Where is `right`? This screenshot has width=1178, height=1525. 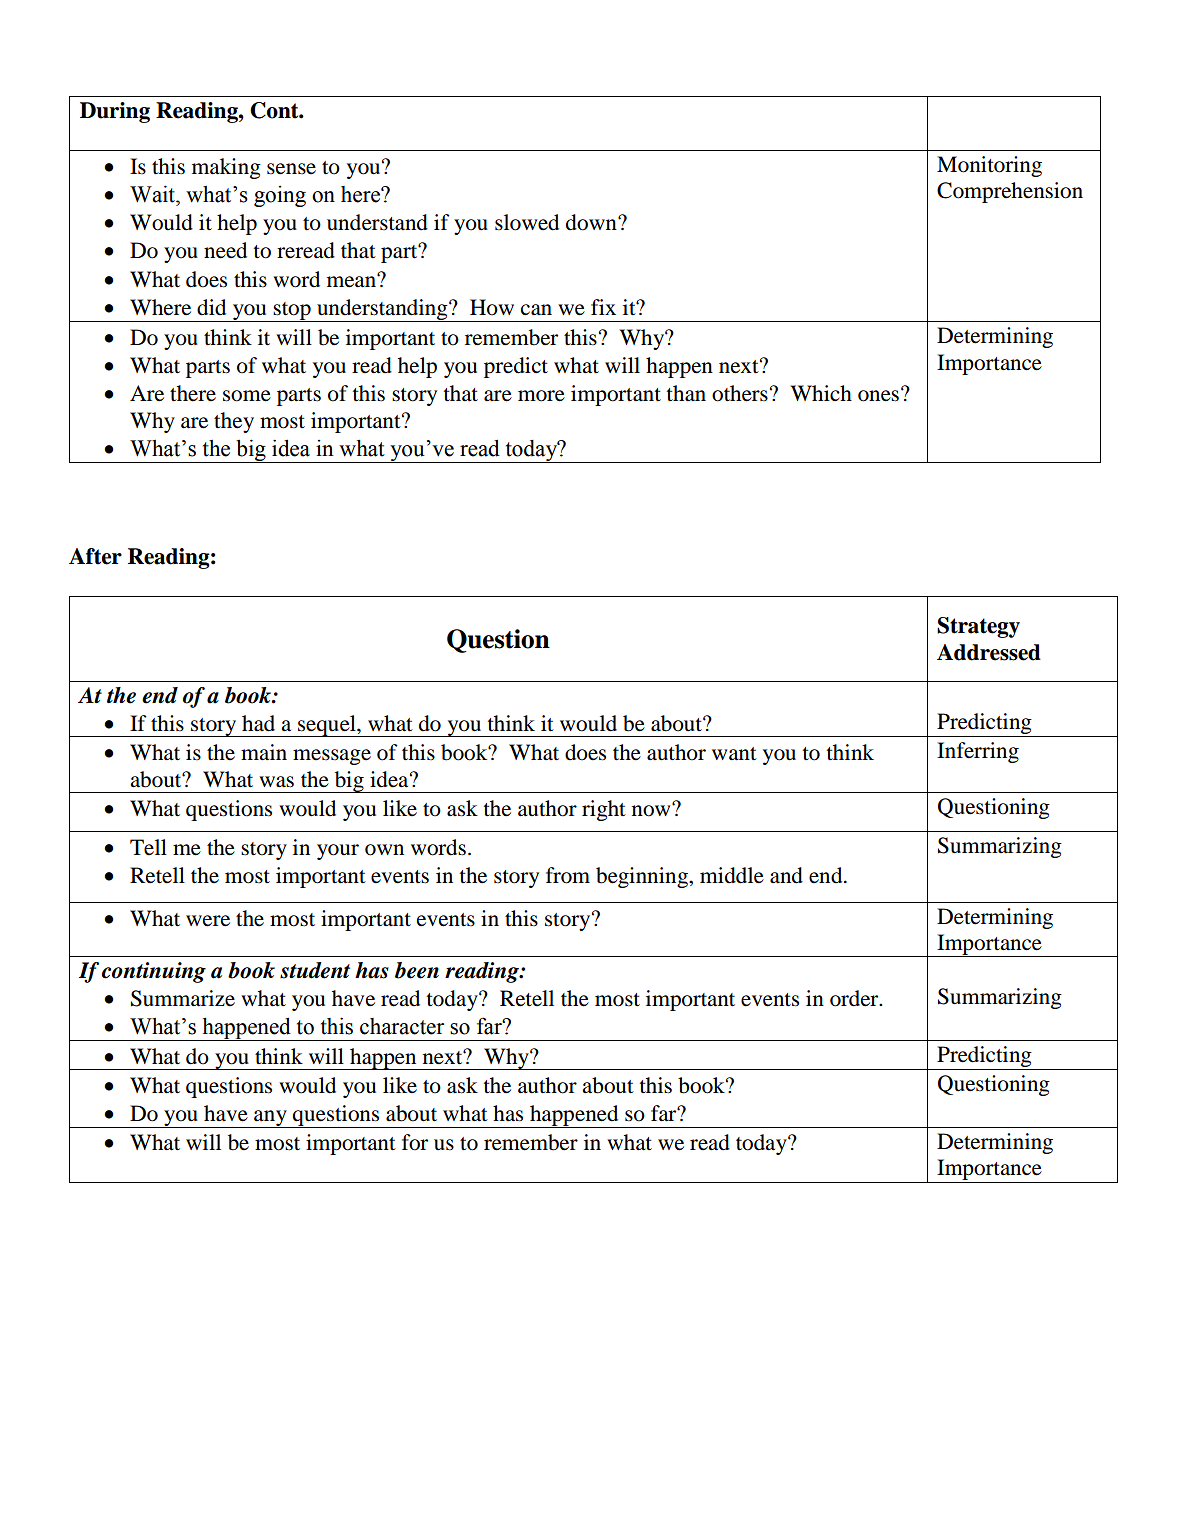
right is located at coordinates (604, 810).
